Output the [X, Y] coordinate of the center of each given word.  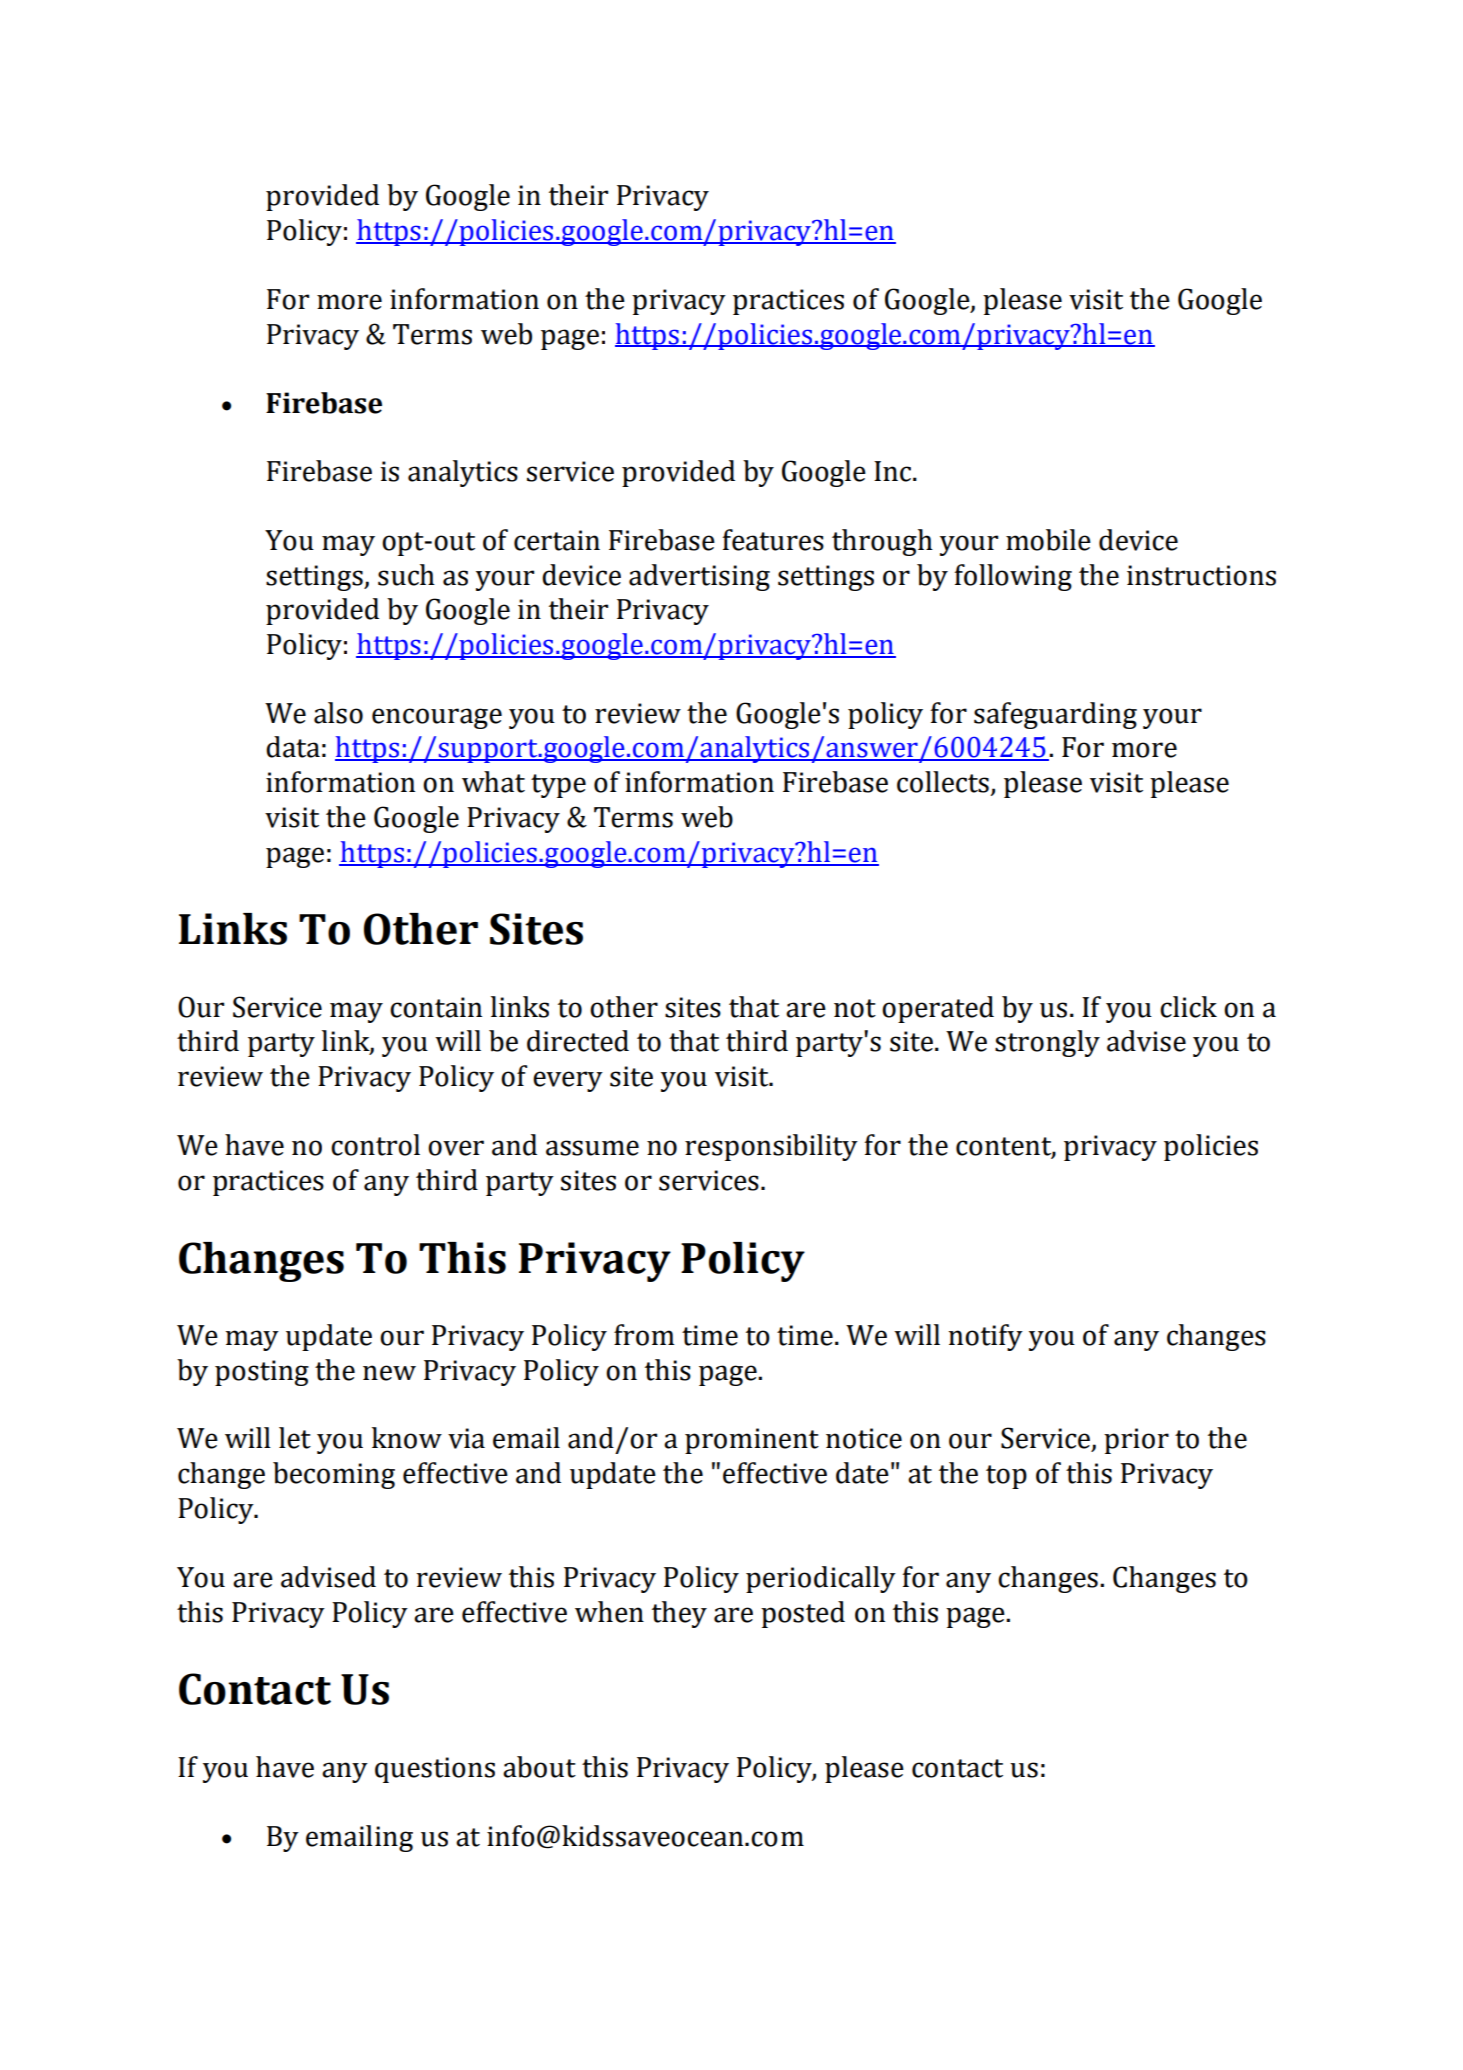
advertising [699, 577]
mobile [1048, 540]
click [1188, 1007]
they [679, 1614]
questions [435, 1770]
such [406, 575]
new [389, 1373]
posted [803, 1614]
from [644, 1335]
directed [578, 1041]
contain [436, 1007]
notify [985, 1337]
